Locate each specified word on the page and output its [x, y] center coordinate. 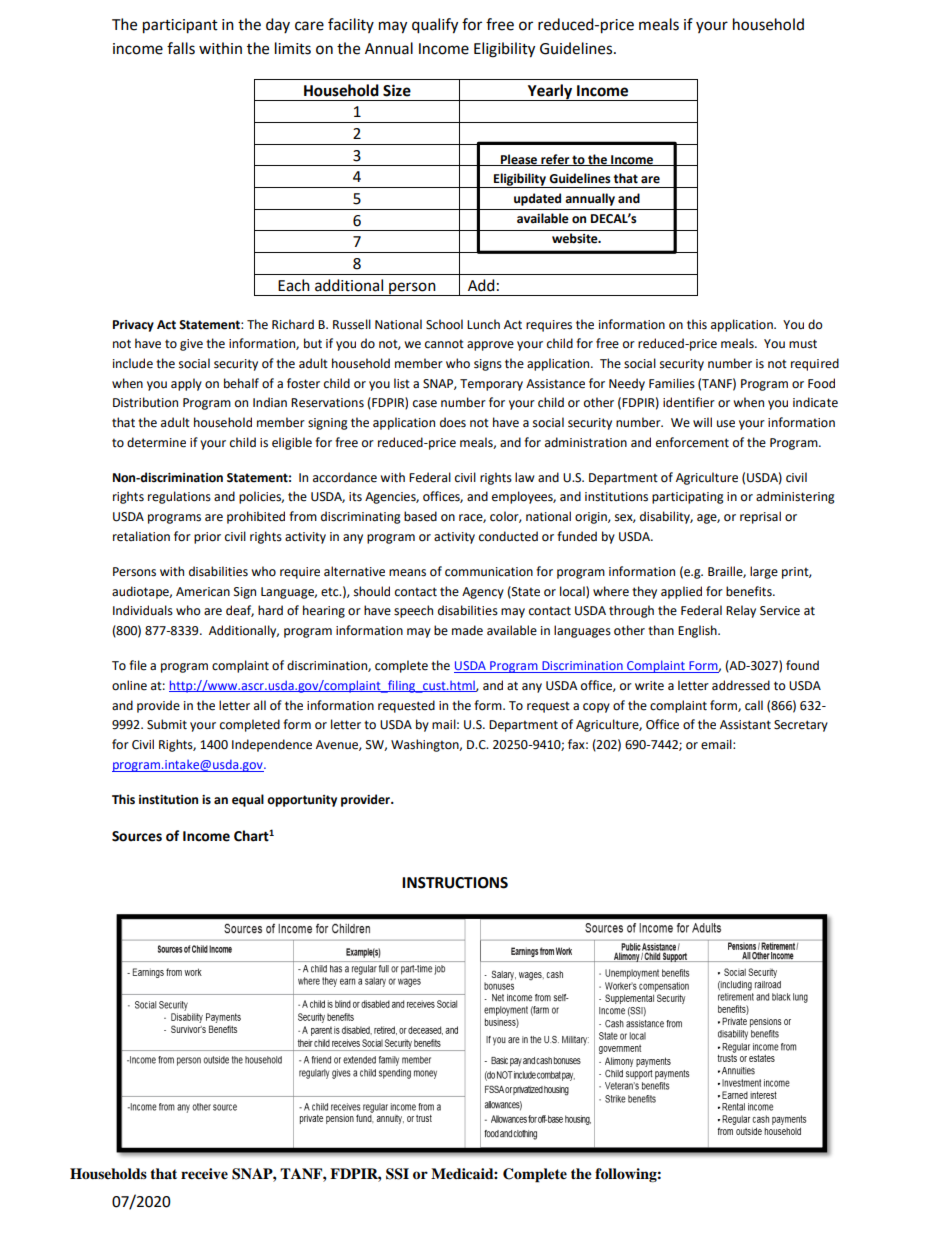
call [754, 705]
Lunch [483, 324]
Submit [167, 724]
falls [181, 48]
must [803, 344]
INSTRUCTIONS [455, 883]
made [467, 630]
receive [204, 1174]
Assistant [745, 725]
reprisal [760, 517]
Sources [137, 836]
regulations [179, 497]
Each [294, 285]
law [525, 477]
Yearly [550, 92]
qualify [435, 26]
